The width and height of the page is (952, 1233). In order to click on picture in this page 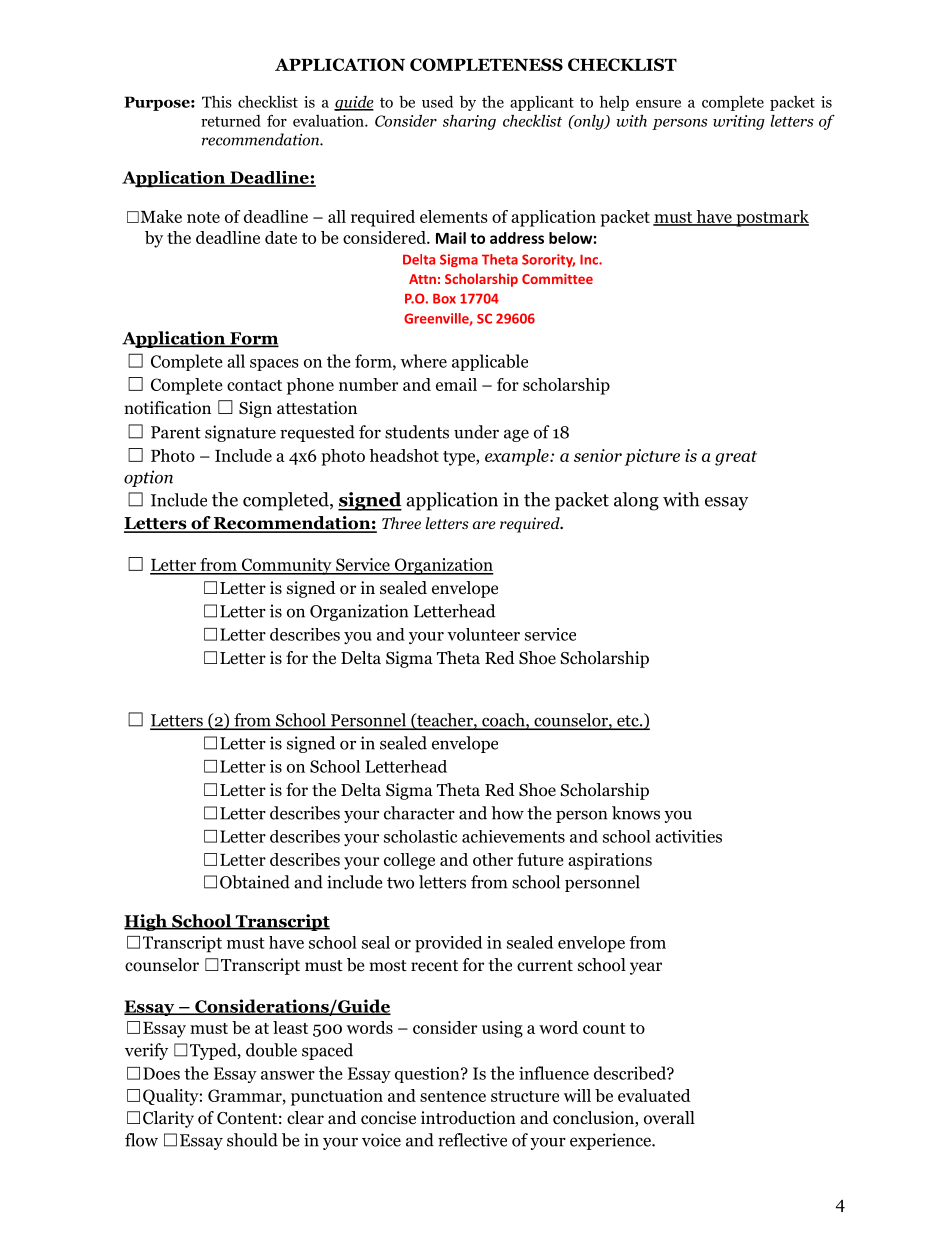, I will do `click(652, 457)`.
